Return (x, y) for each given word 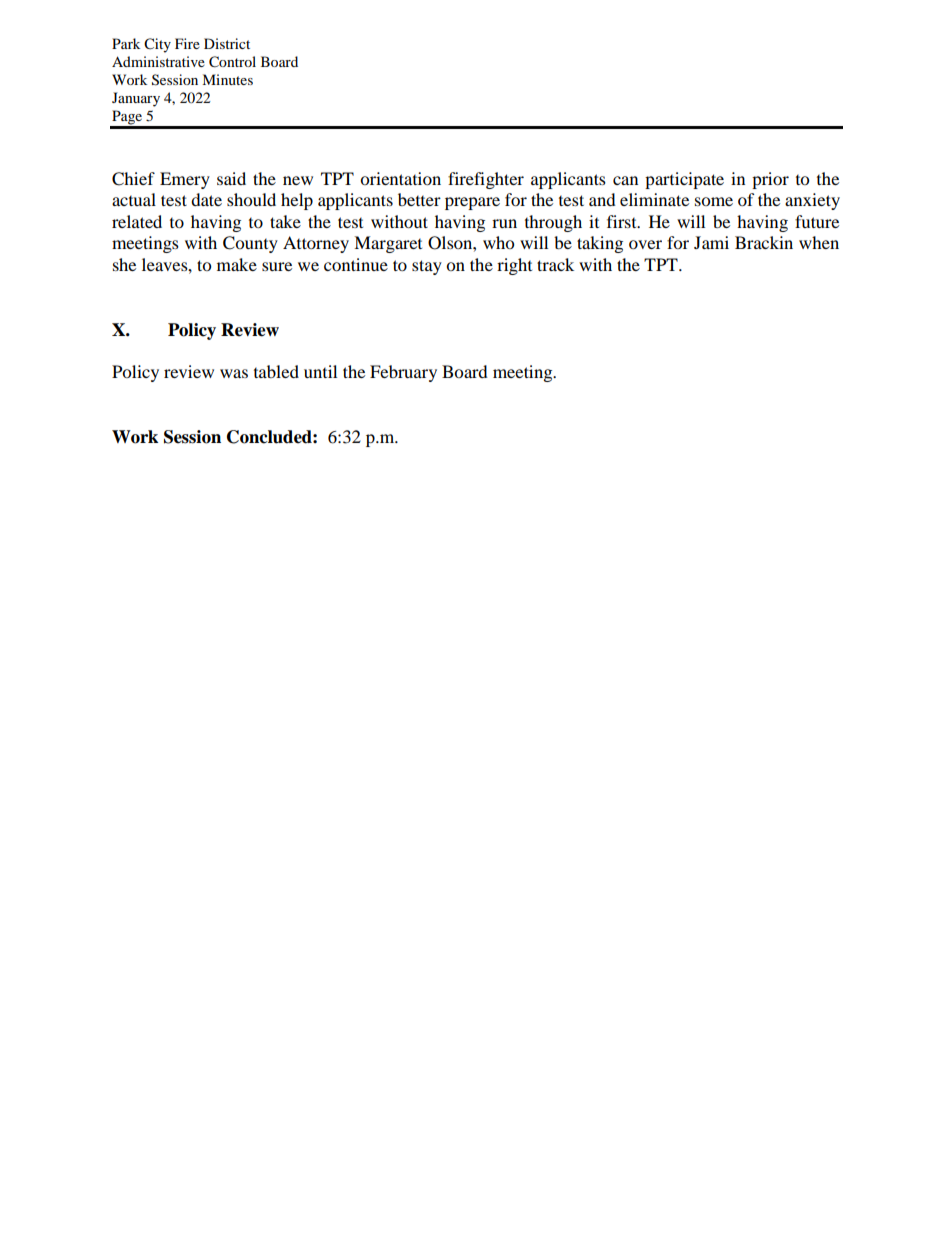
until (320, 371)
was (234, 373)
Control (232, 62)
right (514, 266)
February (403, 373)
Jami (711, 242)
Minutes (227, 79)
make (237, 264)
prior (770, 180)
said (231, 178)
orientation (400, 178)
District (227, 43)
